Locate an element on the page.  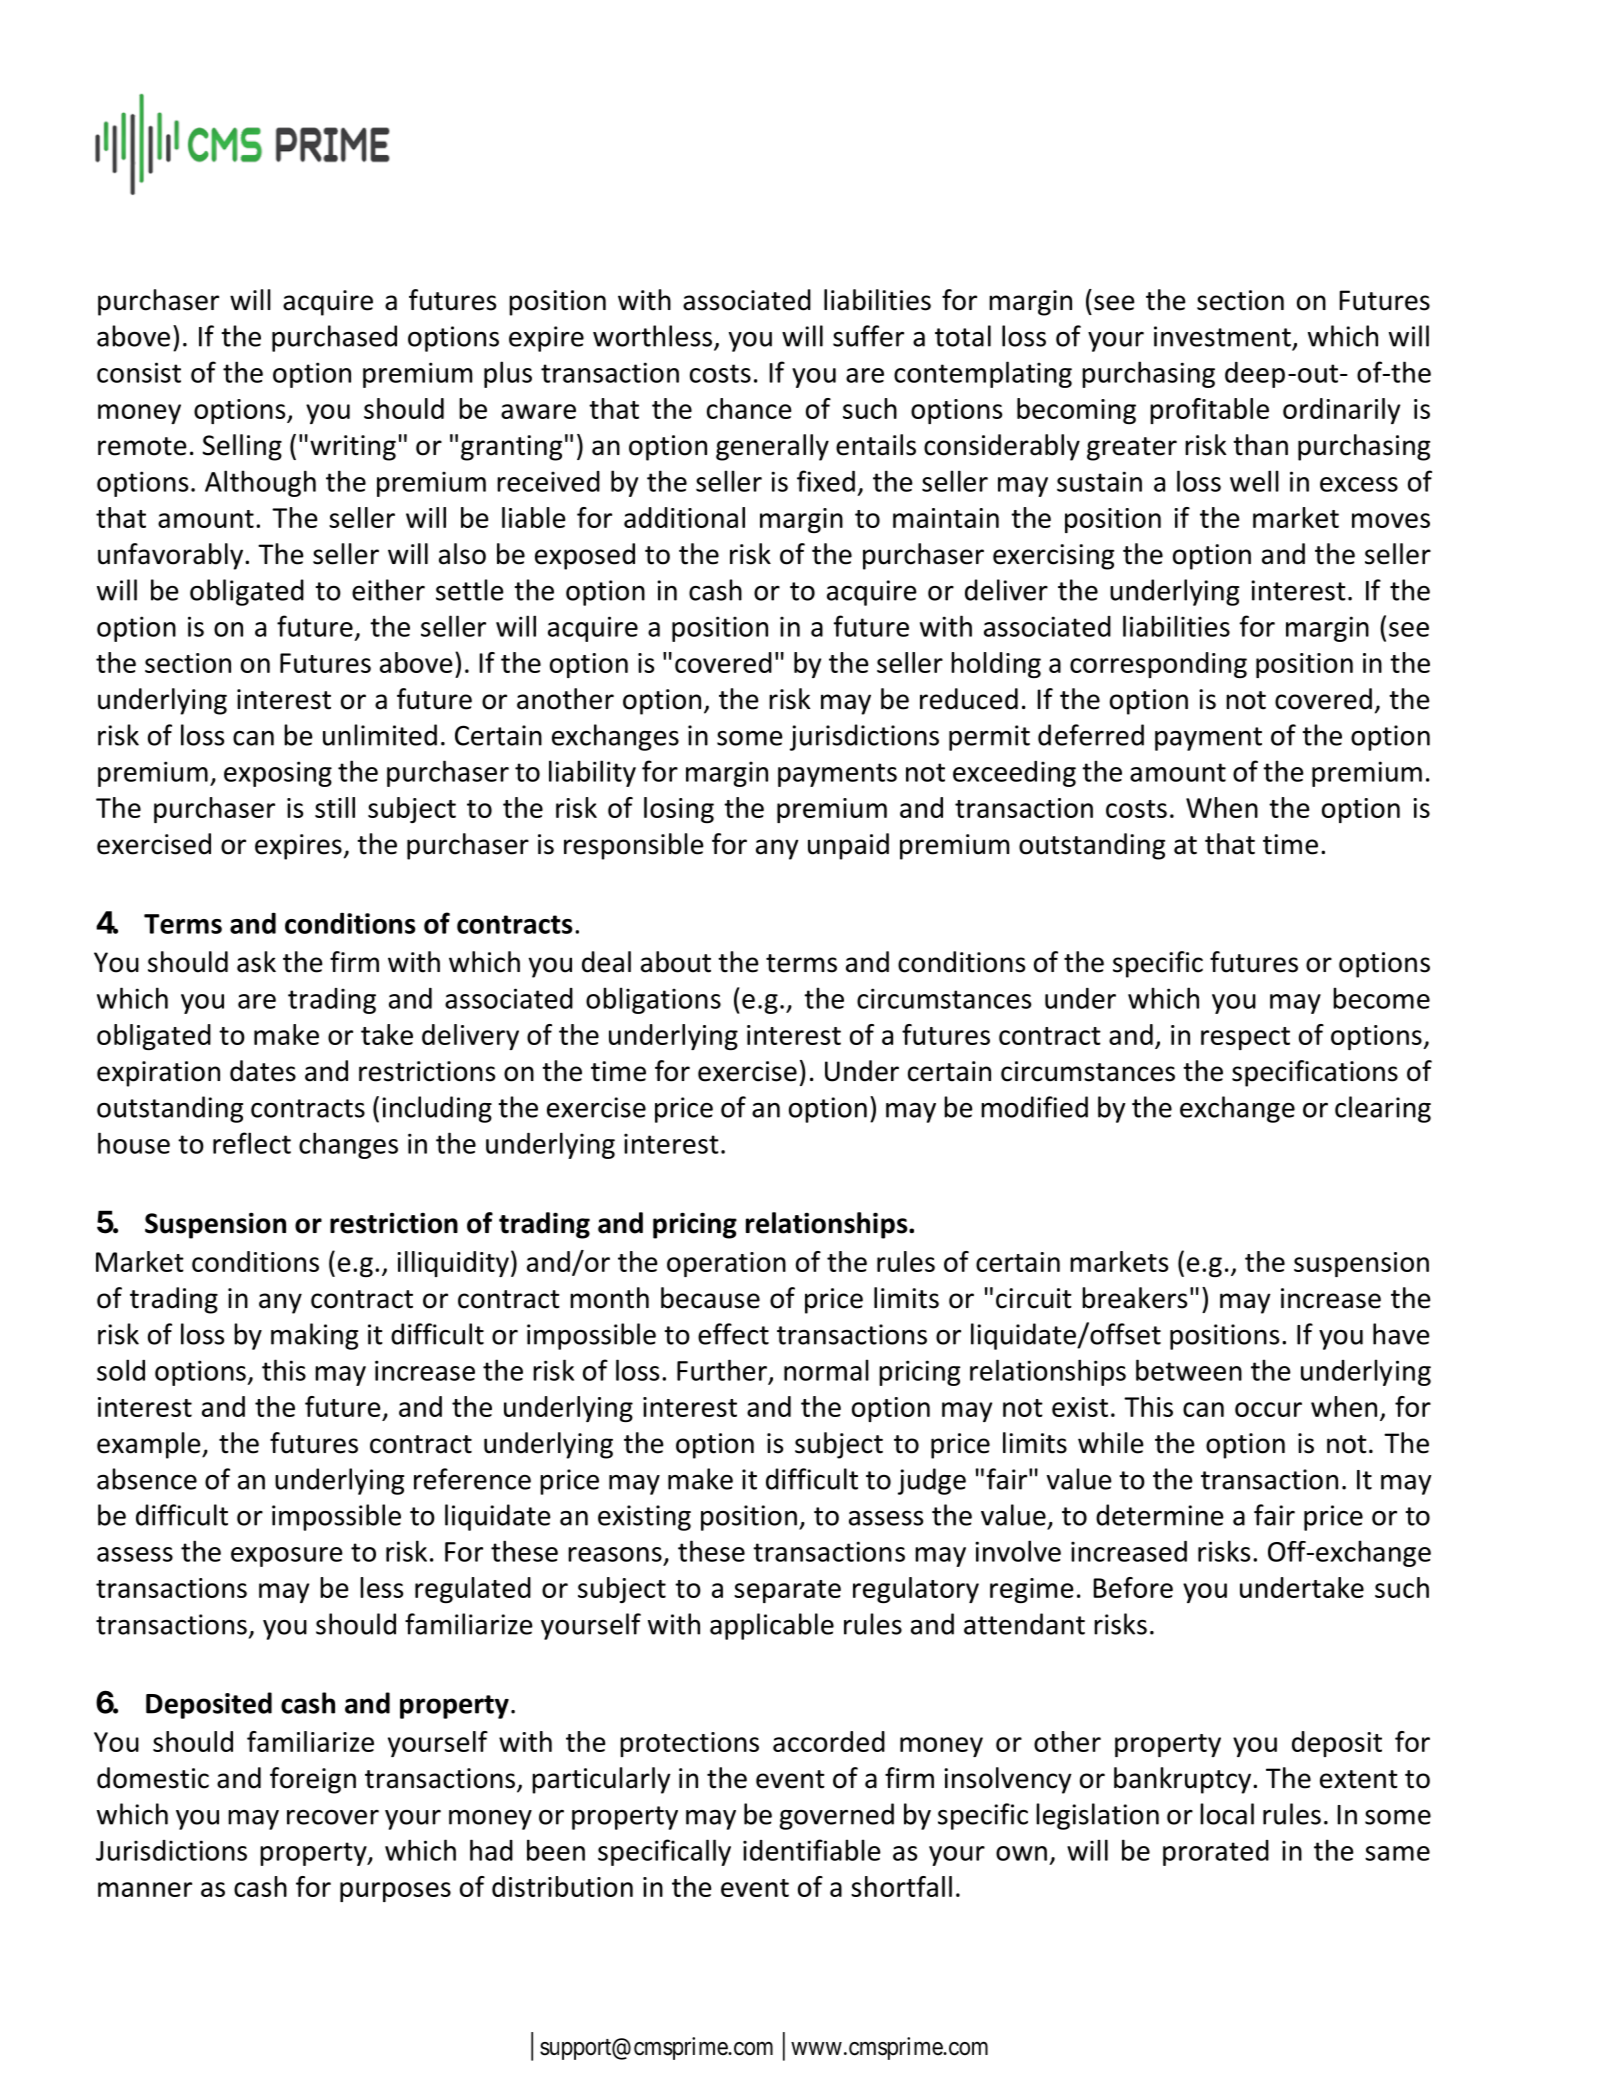
Further is located at coordinates (722, 1370).
